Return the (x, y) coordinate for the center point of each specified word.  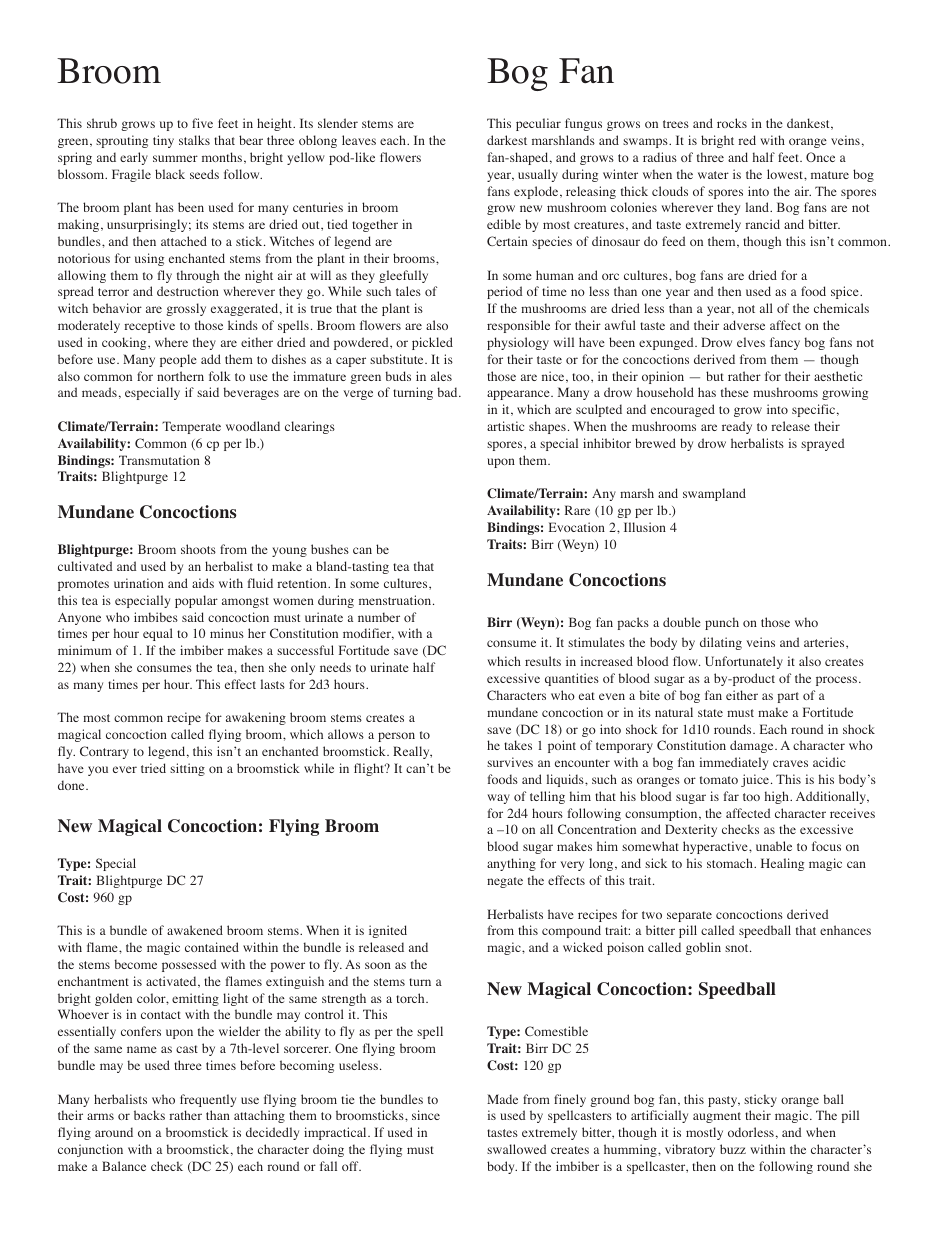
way (498, 799)
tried (153, 768)
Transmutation (159, 460)
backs (149, 1115)
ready (737, 427)
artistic (505, 426)
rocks (732, 123)
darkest (507, 140)
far (731, 796)
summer (175, 158)
